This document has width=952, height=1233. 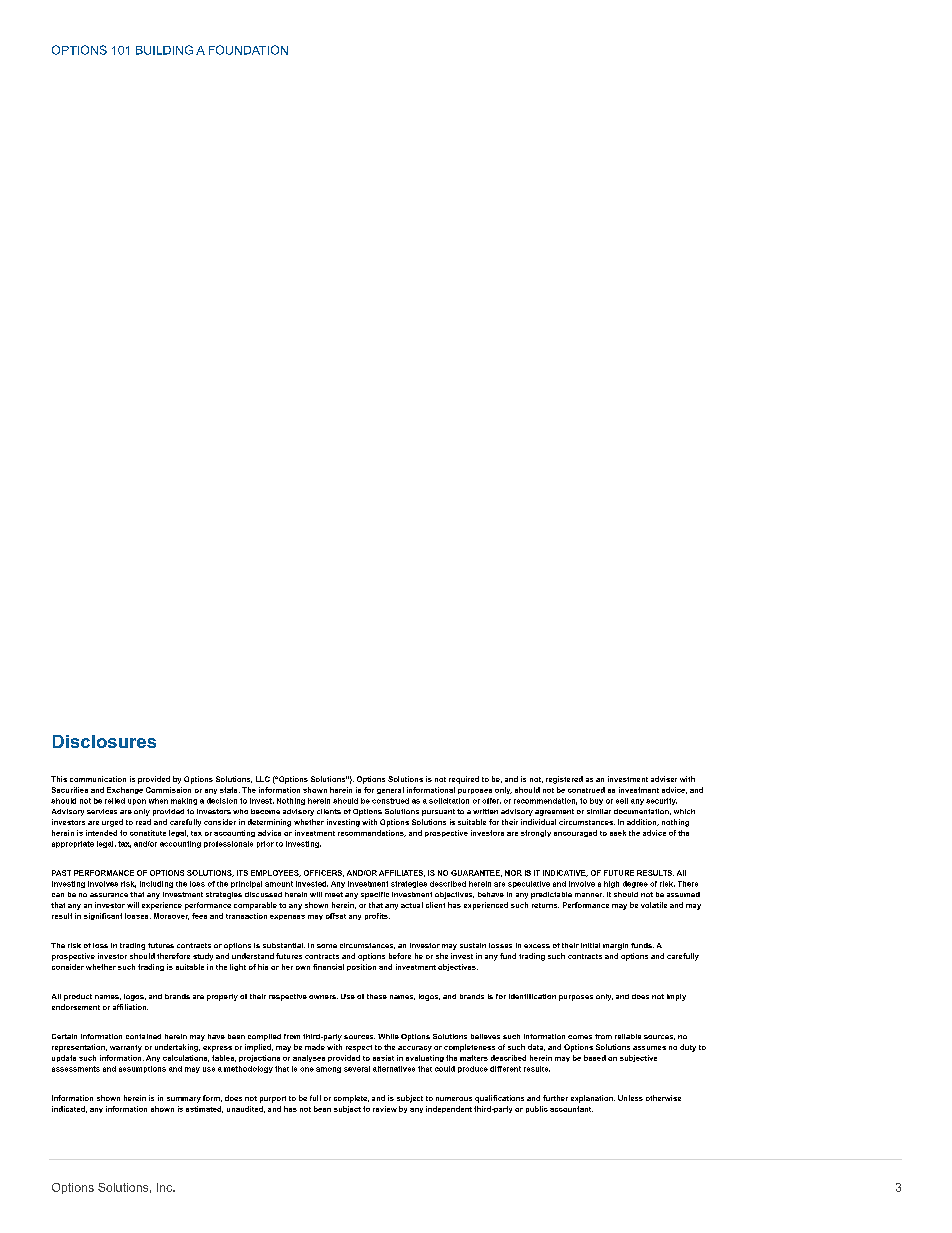 I want to click on FOUNDATION, so click(x=248, y=50).
